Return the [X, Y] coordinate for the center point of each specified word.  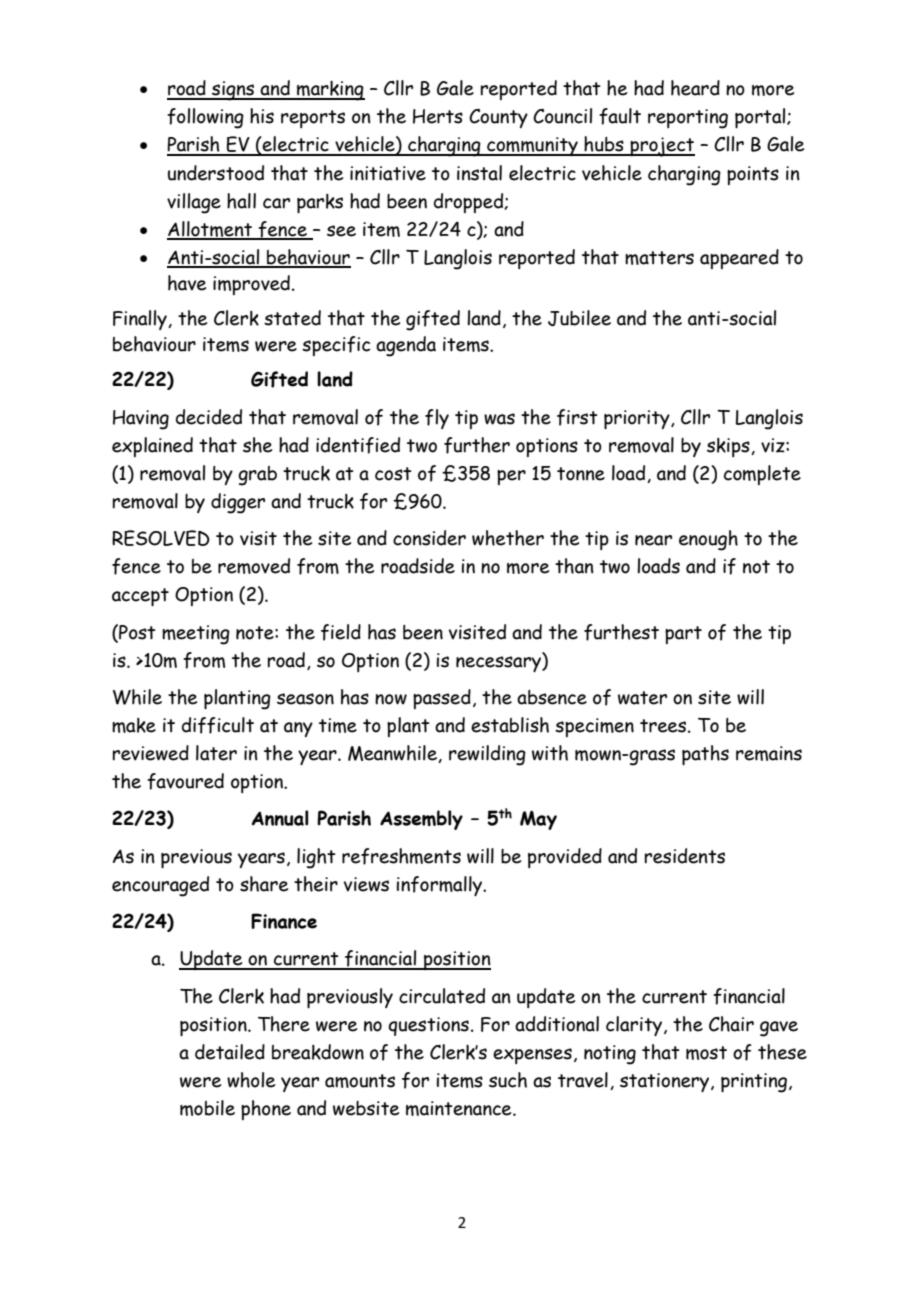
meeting [196, 635]
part [683, 635]
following [205, 118]
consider [429, 538]
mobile [207, 1108]
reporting [688, 119]
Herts [438, 116]
